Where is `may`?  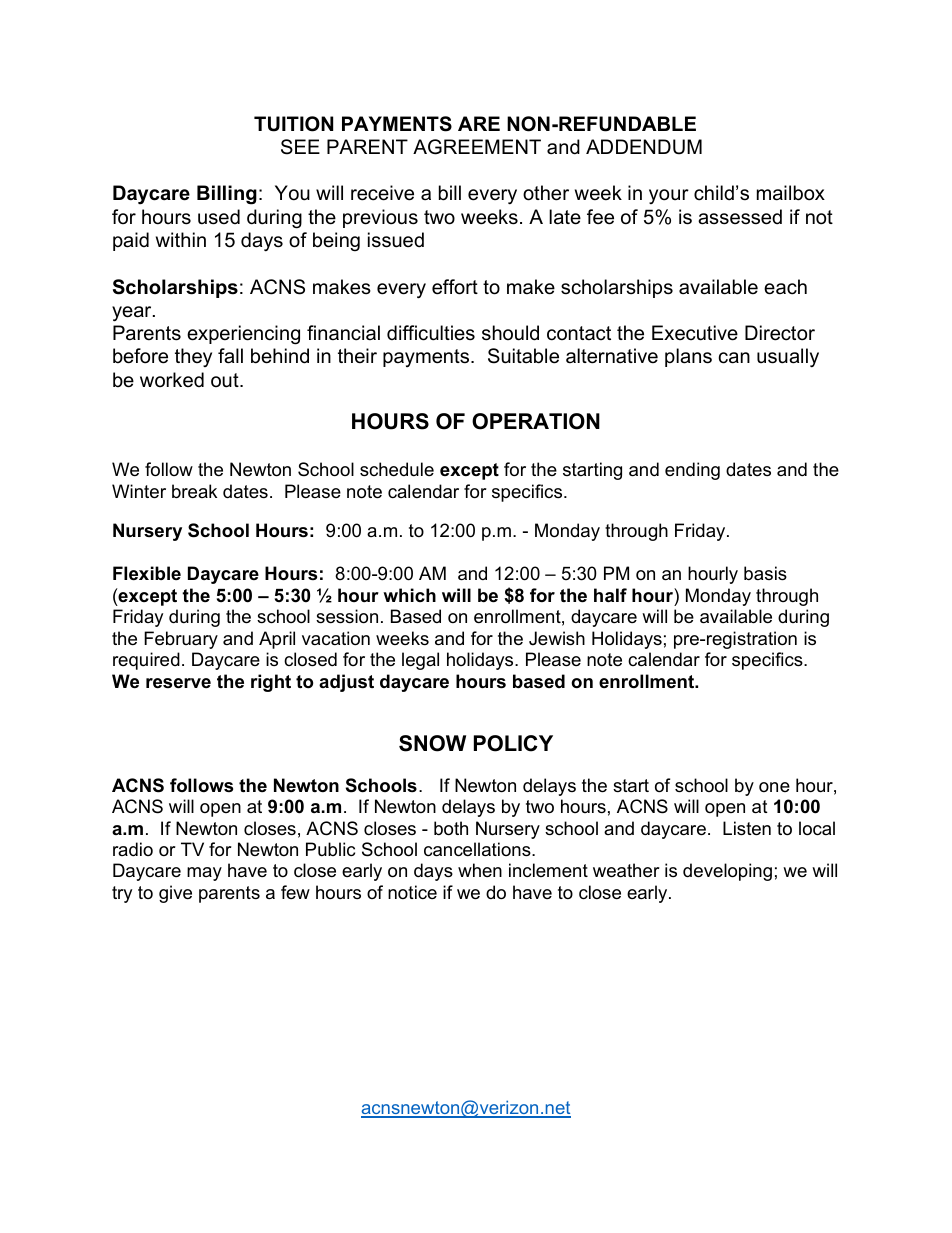
may is located at coordinates (204, 874).
